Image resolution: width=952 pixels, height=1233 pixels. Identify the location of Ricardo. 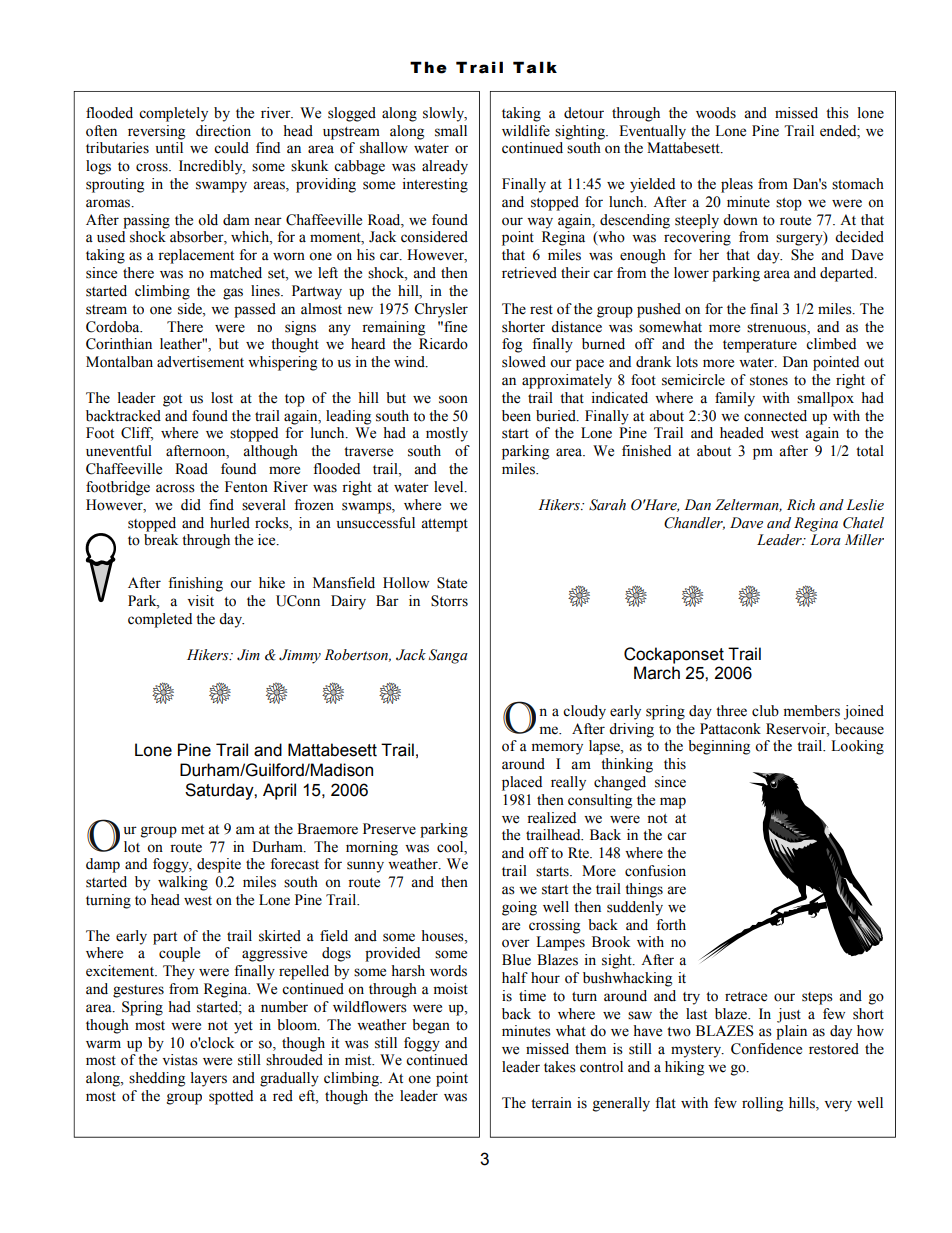
(443, 344).
